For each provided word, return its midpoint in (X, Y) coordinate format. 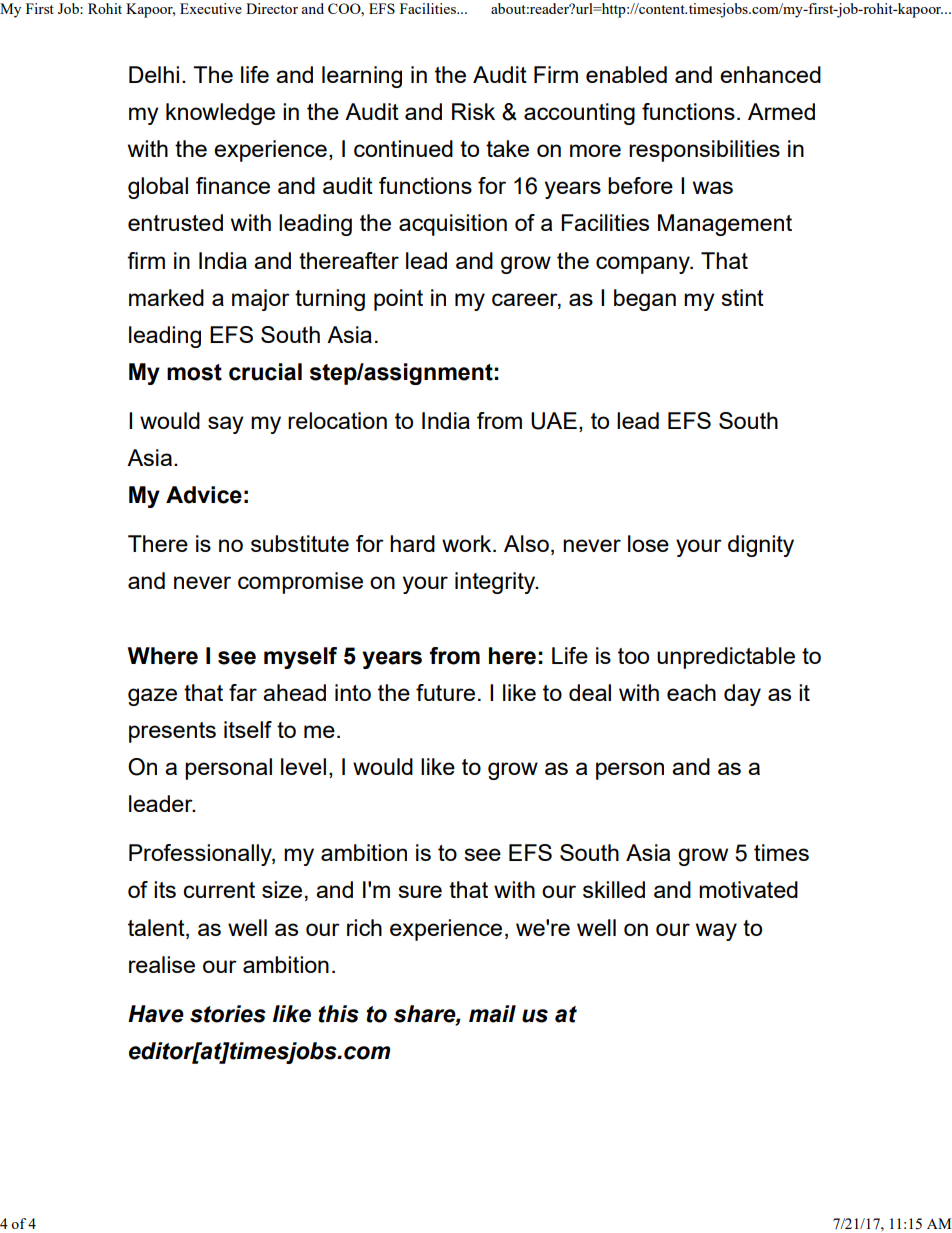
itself (248, 729)
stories (228, 1014)
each (691, 692)
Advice (204, 495)
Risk (473, 111)
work (468, 543)
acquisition (453, 225)
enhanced (770, 74)
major (261, 300)
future (445, 692)
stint (742, 297)
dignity (761, 546)
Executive (211, 8)
